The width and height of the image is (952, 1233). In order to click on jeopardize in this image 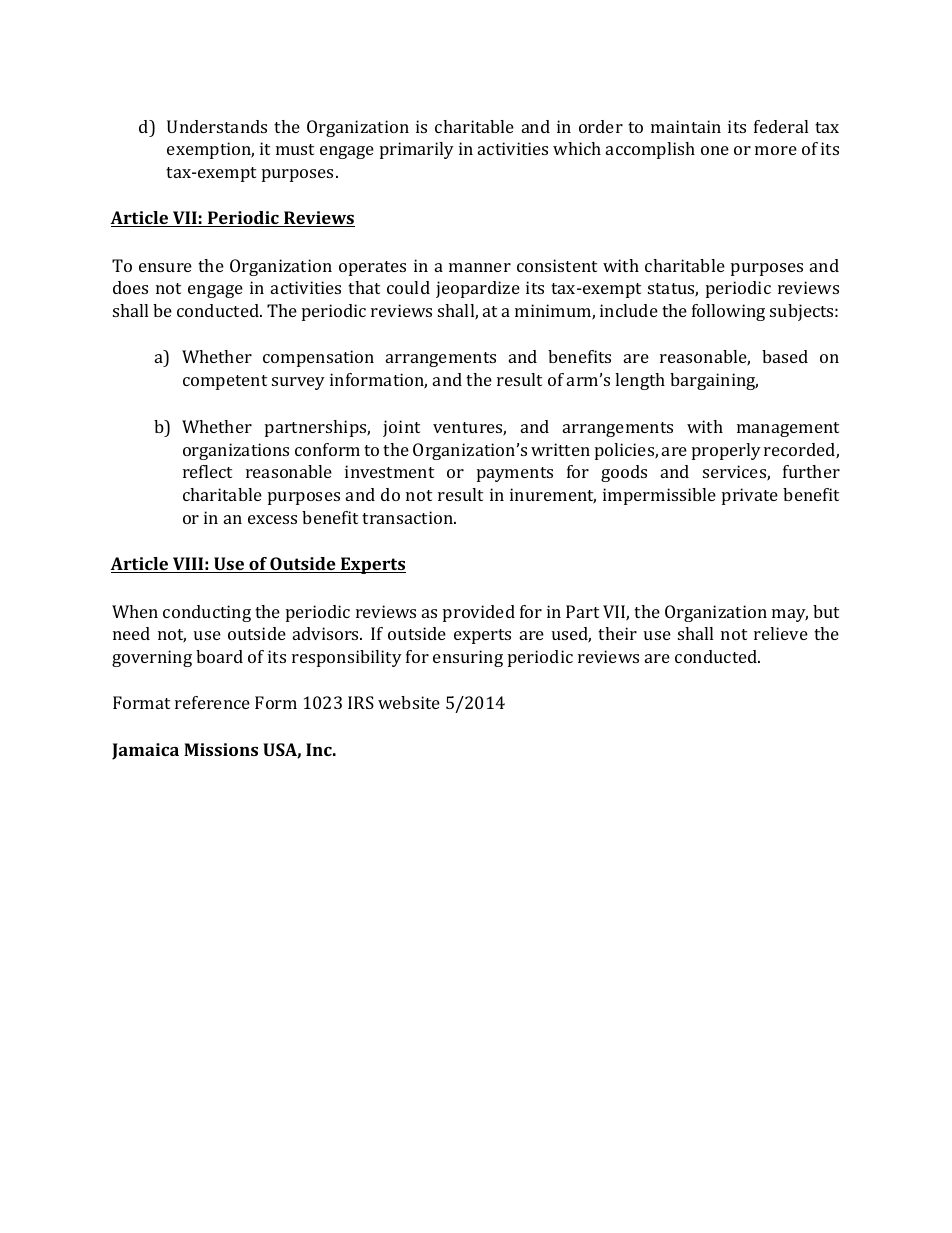, I will do `click(478, 289)`.
